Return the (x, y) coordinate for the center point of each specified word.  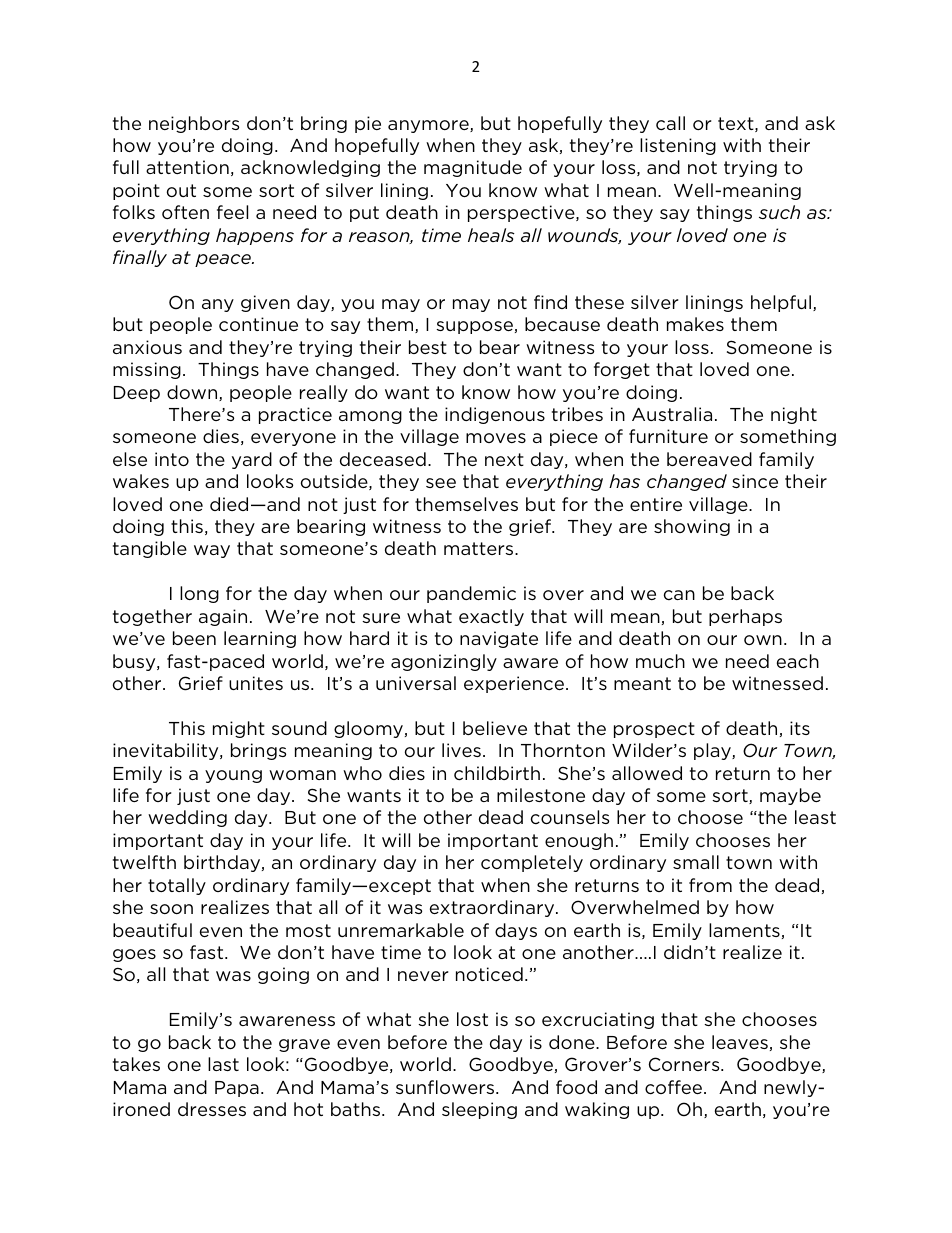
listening (678, 146)
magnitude (473, 168)
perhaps (745, 617)
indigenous (495, 415)
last (223, 1064)
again (223, 617)
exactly (491, 617)
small (696, 862)
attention (187, 167)
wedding (187, 818)
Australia (672, 414)
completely (532, 863)
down (193, 393)
